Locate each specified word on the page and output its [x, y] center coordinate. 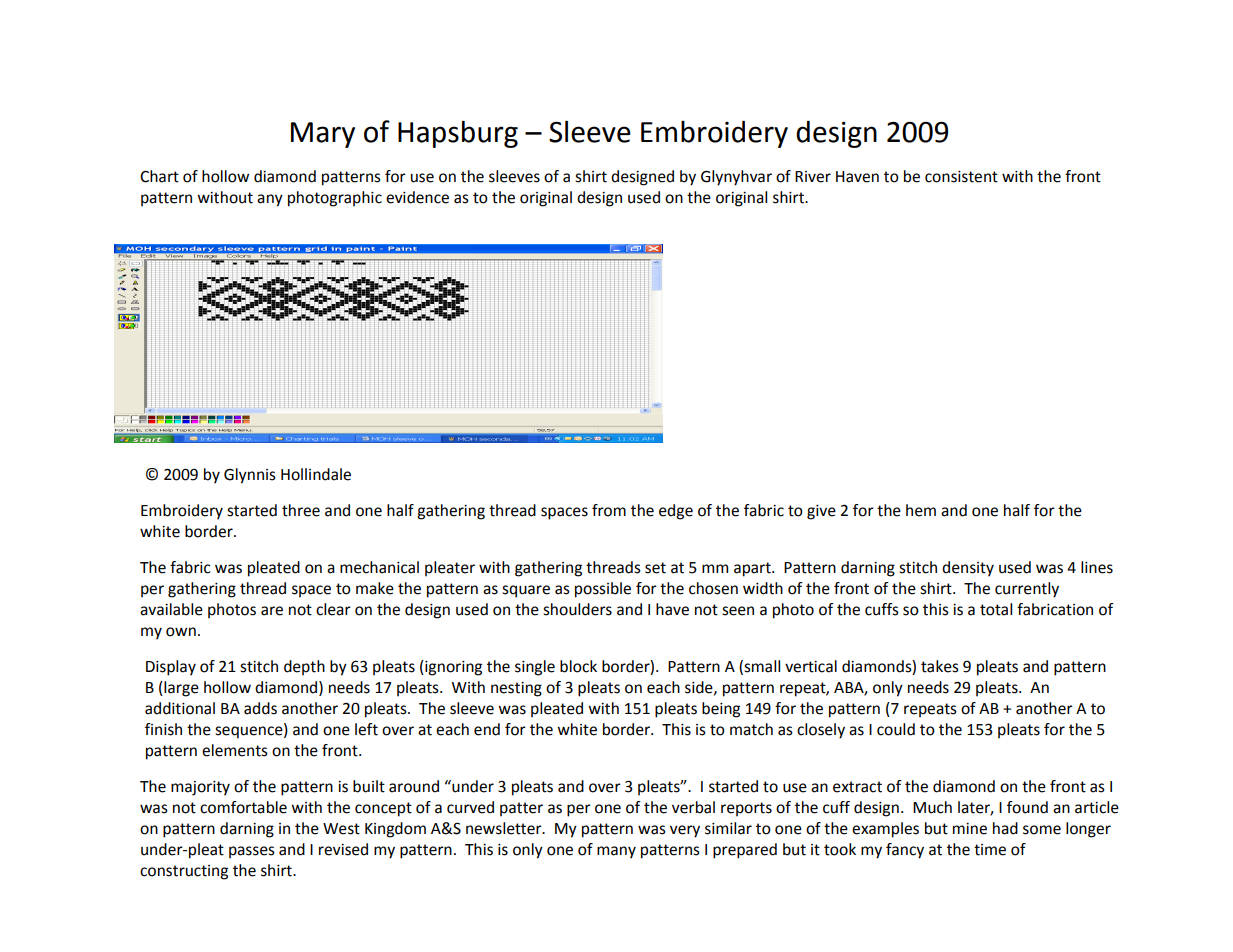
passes [252, 852]
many [616, 852]
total [996, 609]
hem [921, 510]
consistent [961, 177]
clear [333, 609]
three [301, 510]
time [990, 850]
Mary [323, 135]
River [813, 177]
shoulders [577, 609]
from [609, 510]
